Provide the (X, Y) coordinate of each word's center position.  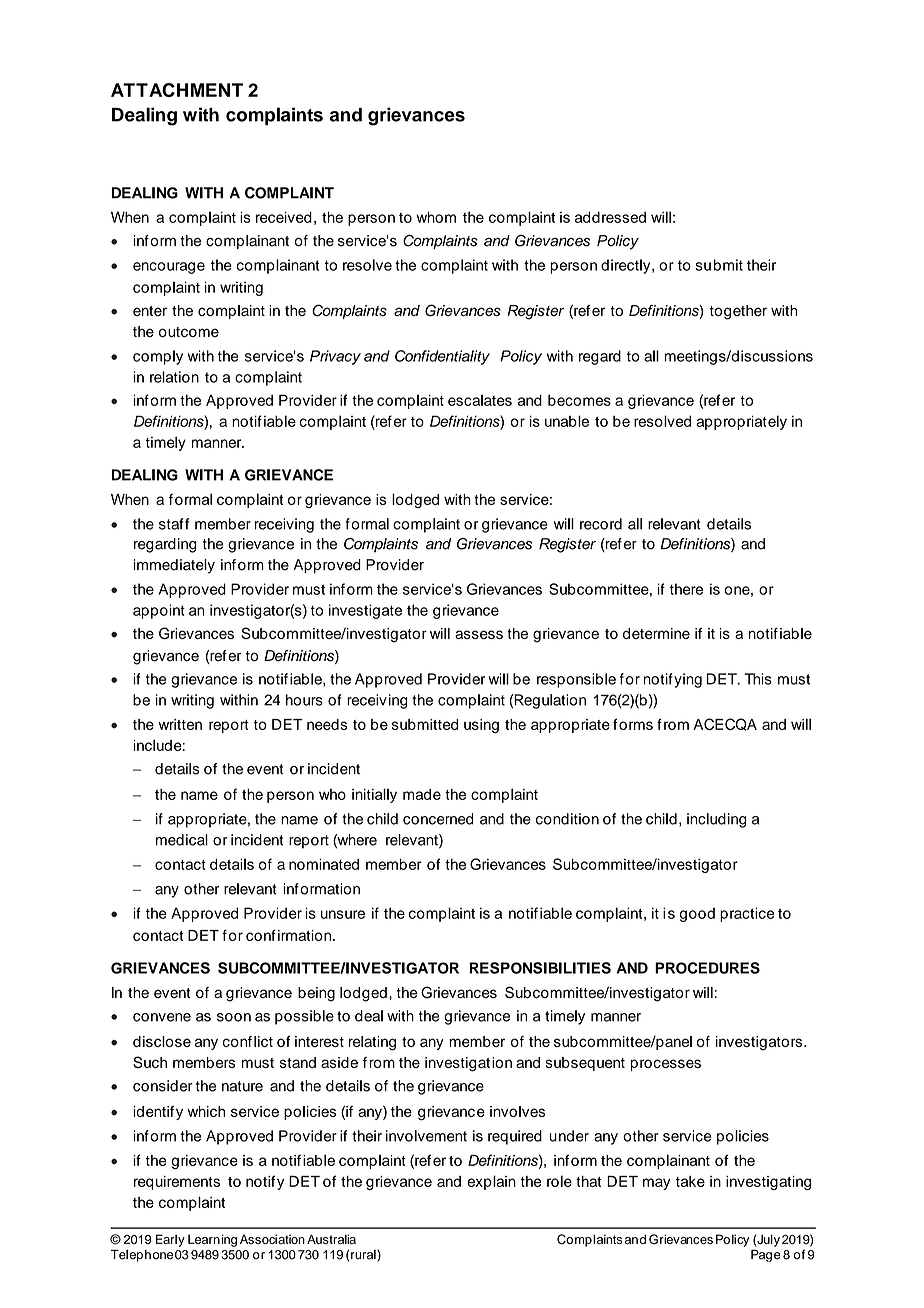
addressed (610, 217)
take (690, 1181)
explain (491, 1182)
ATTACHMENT (177, 90)
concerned (438, 819)
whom (436, 217)
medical (182, 840)
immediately (174, 566)
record (601, 524)
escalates (480, 400)
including (717, 820)
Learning (212, 1240)
